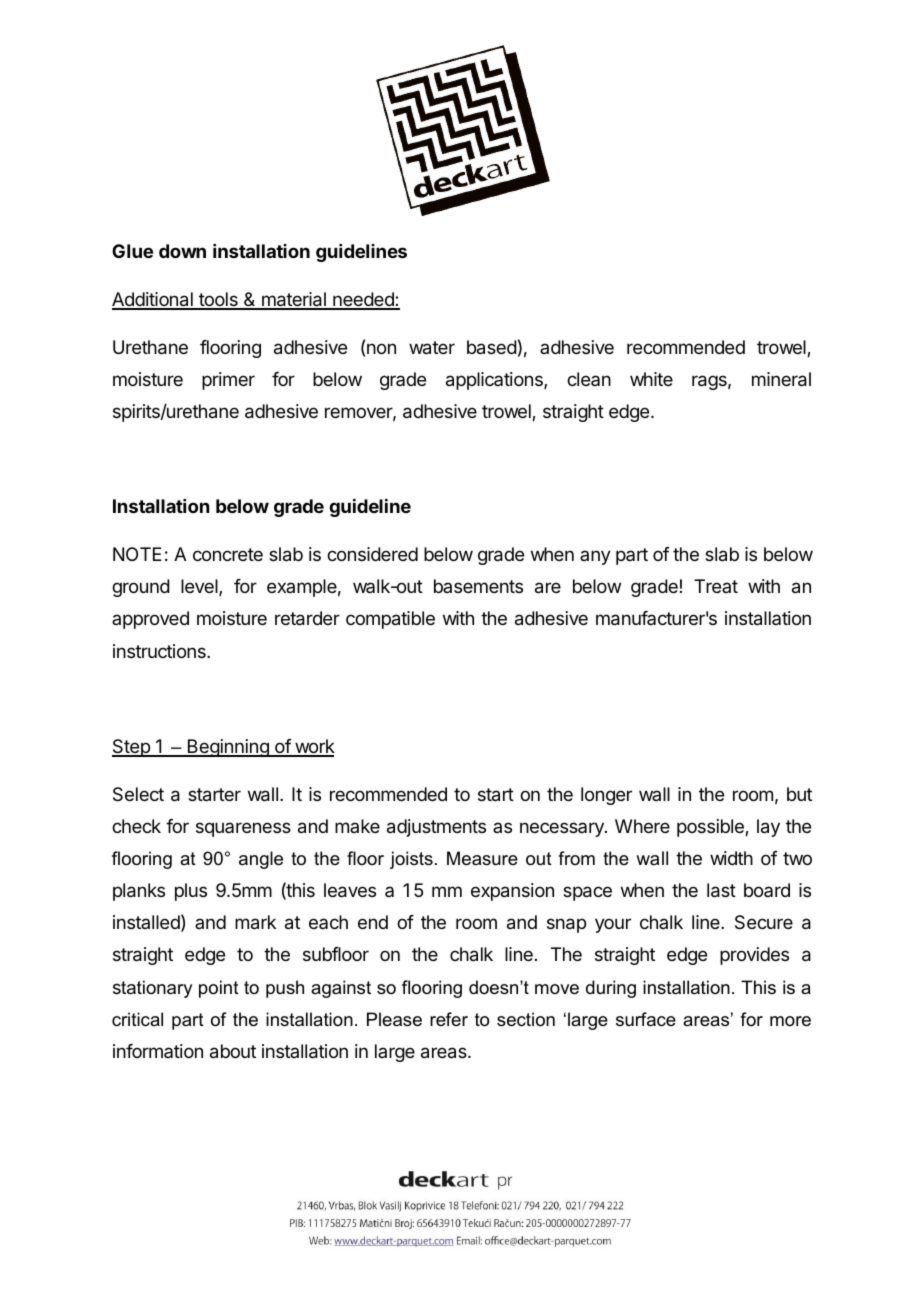  What do you see at coordinates (790, 1021) in the page?
I see `more` at bounding box center [790, 1021].
